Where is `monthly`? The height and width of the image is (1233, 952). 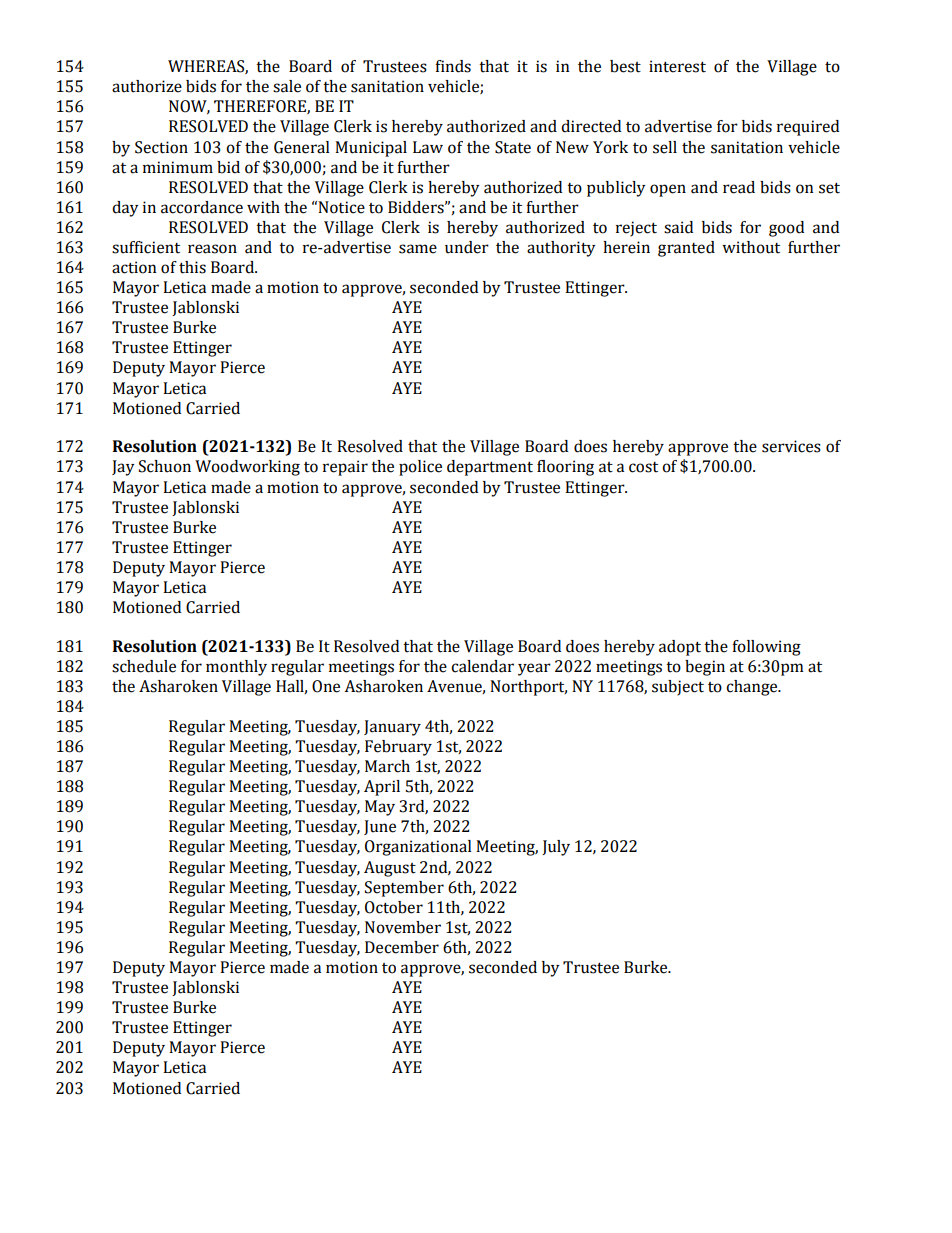 monthly is located at coordinates (236, 668).
